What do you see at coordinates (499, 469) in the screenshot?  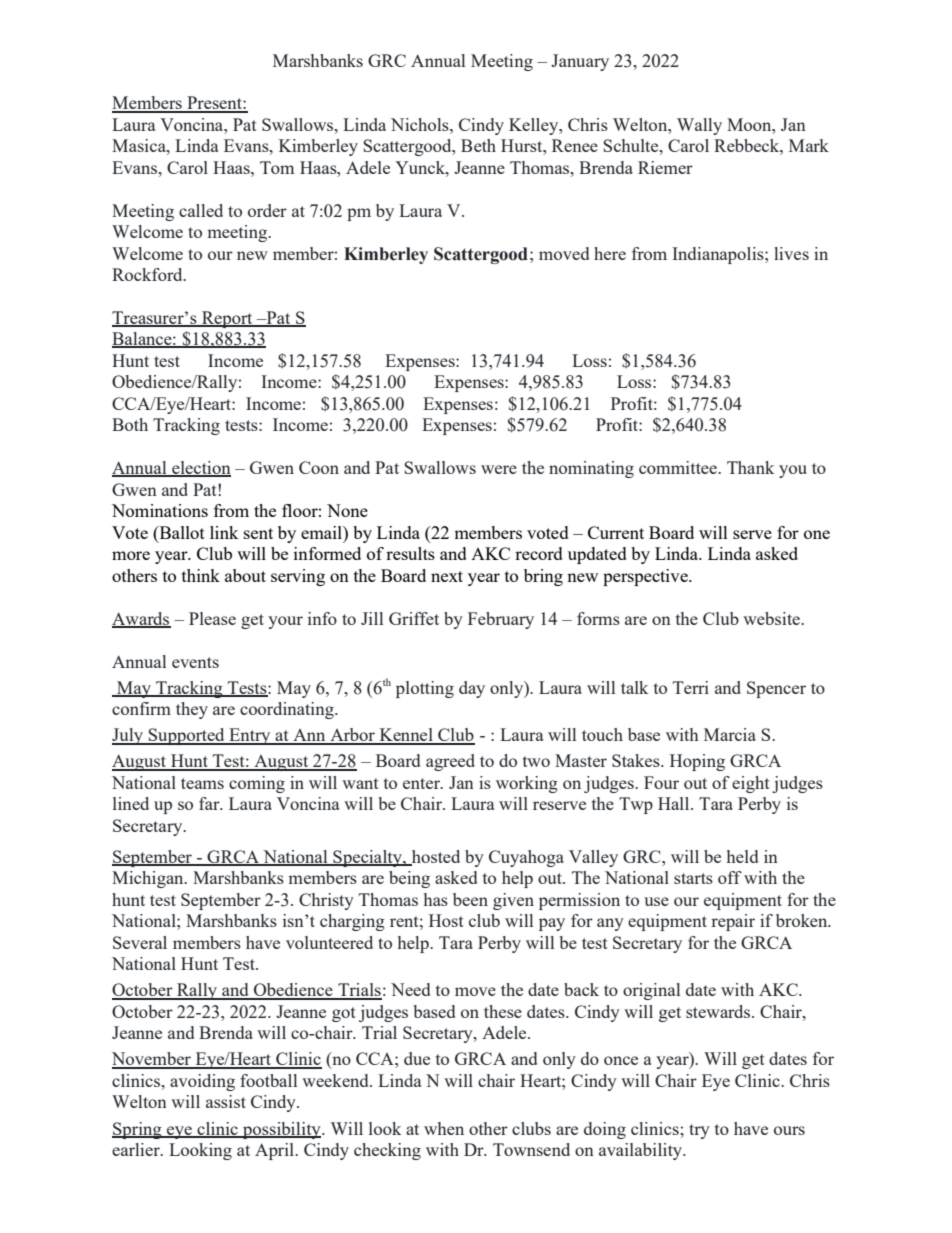 I see `were` at bounding box center [499, 469].
